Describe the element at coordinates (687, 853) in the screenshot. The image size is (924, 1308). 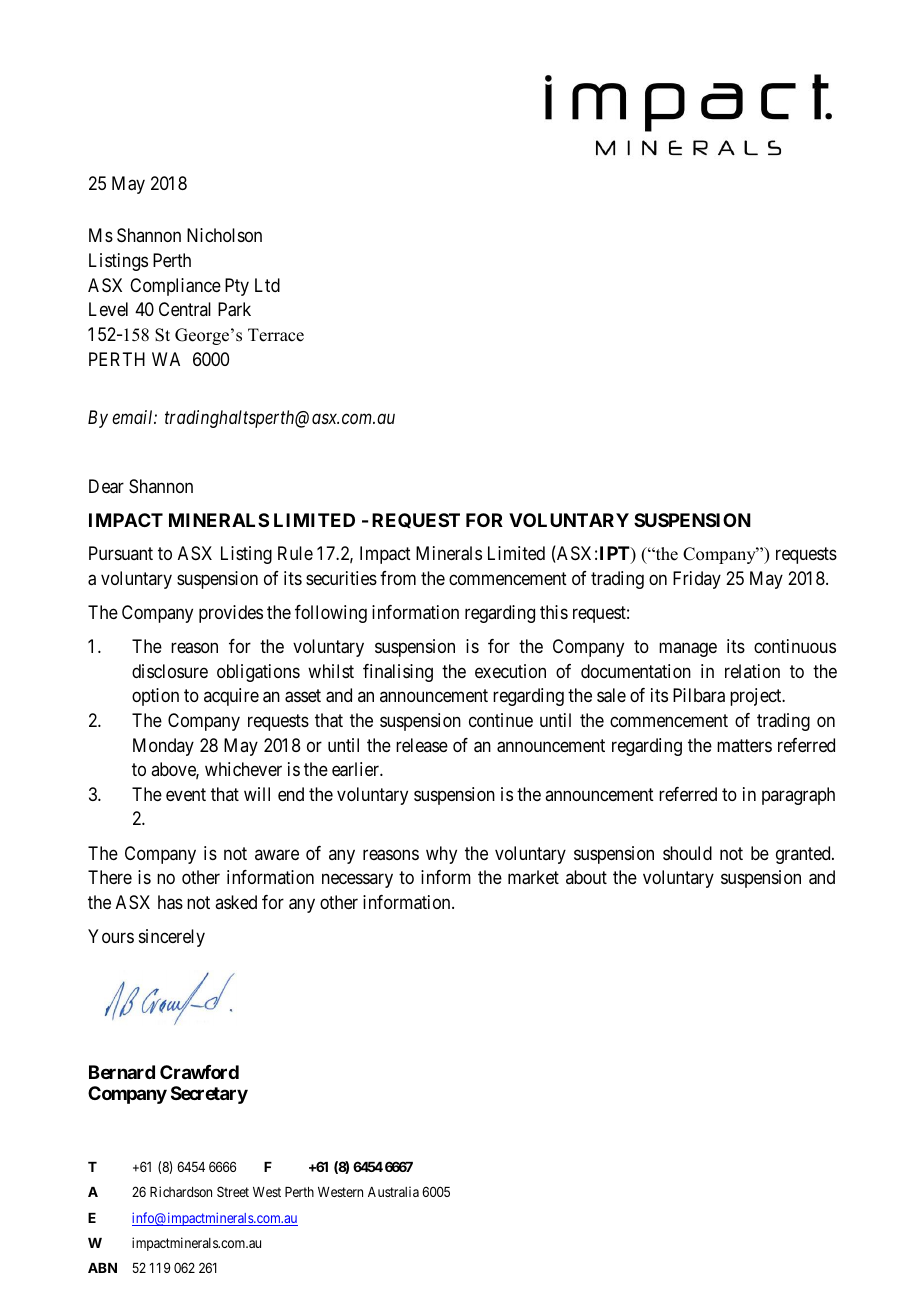
I see `should` at that location.
